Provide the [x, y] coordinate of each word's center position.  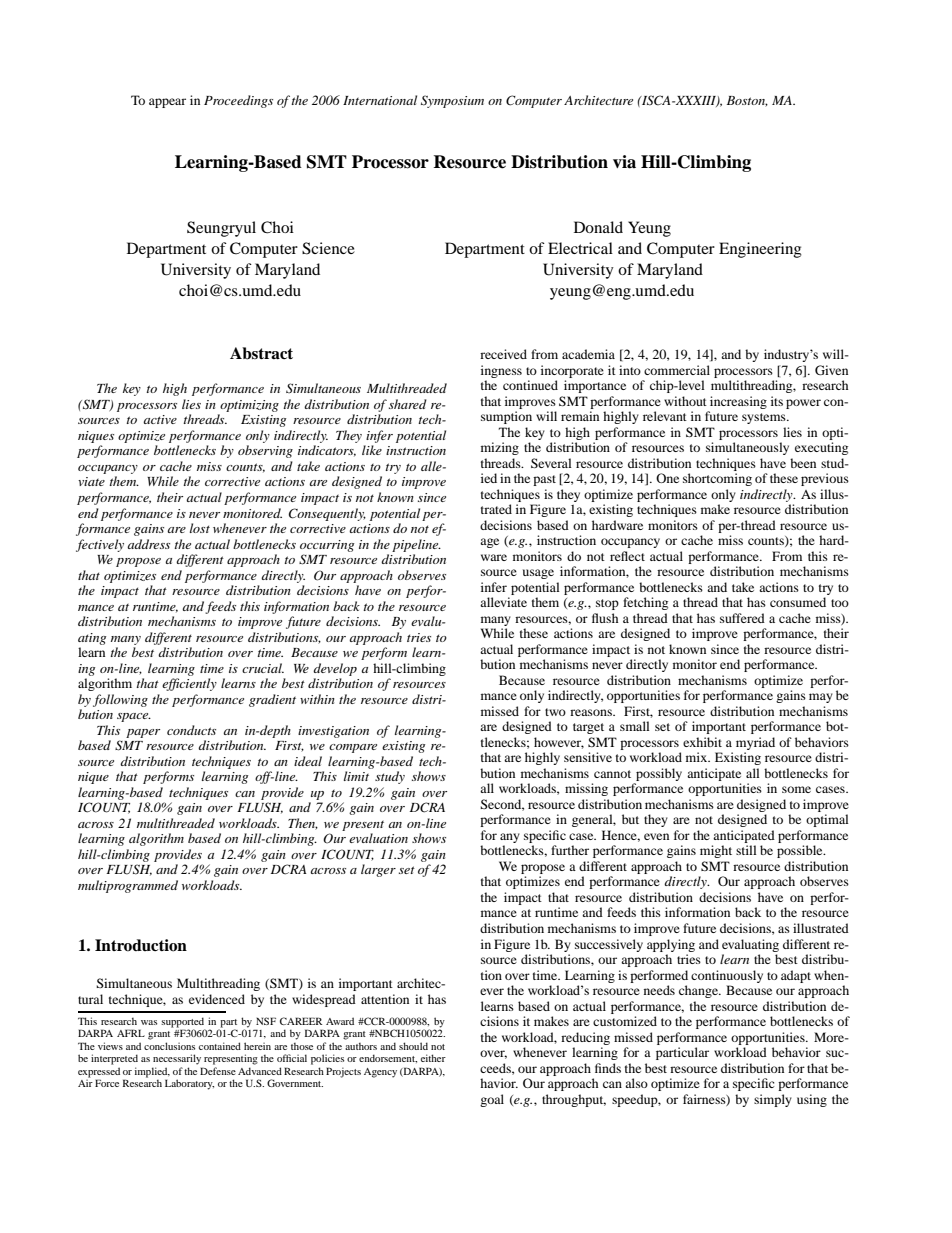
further [570, 850]
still [746, 850]
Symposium [452, 101]
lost [200, 528]
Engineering [760, 250]
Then [303, 824]
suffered [742, 618]
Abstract [261, 353]
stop [607, 604]
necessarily [177, 1059]
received [503, 354]
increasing [738, 402]
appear [167, 103]
